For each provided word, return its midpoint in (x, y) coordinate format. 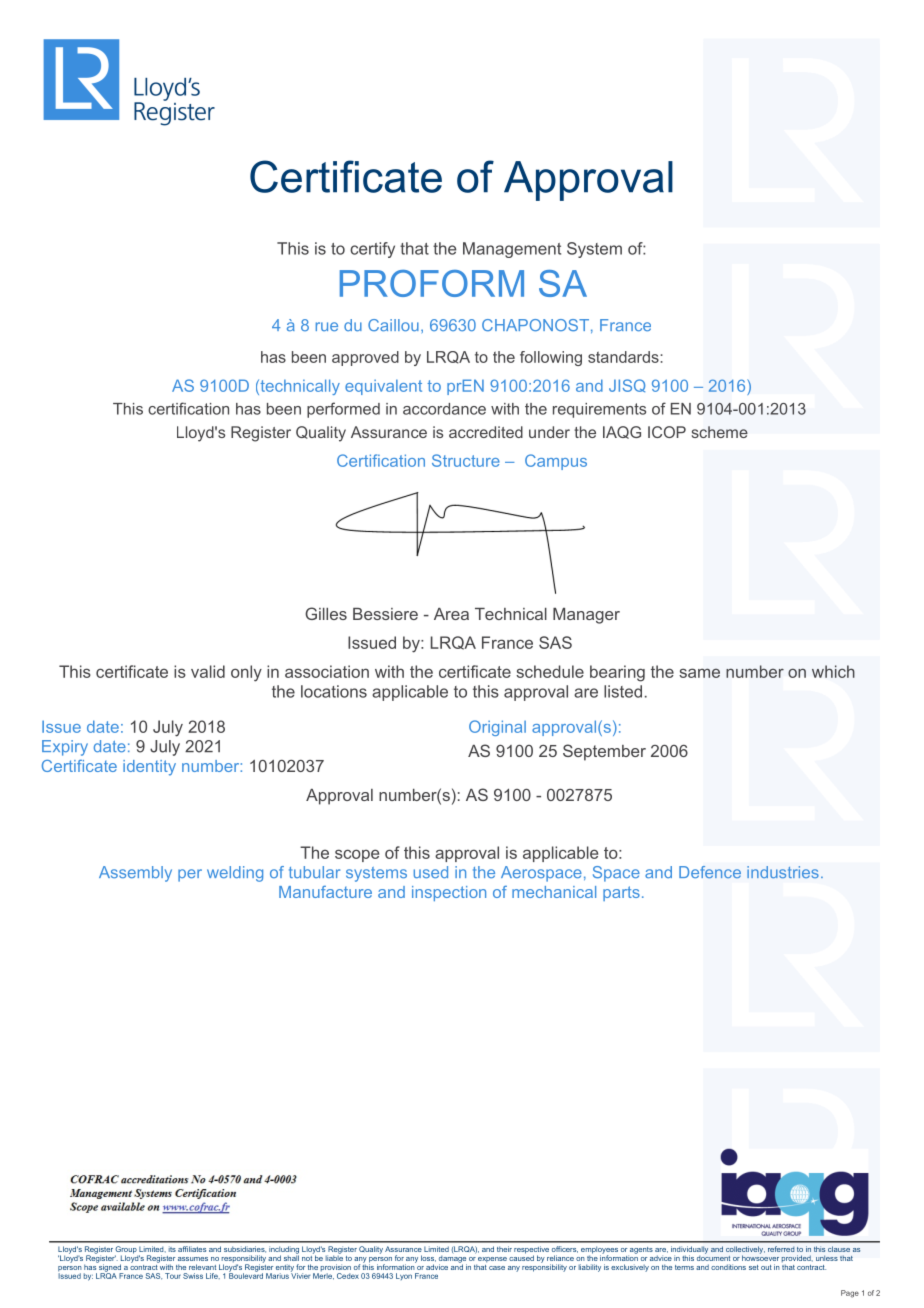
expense (491, 1261)
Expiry (65, 748)
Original (497, 728)
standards (624, 357)
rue (327, 326)
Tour (173, 1276)
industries (783, 872)
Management (512, 250)
